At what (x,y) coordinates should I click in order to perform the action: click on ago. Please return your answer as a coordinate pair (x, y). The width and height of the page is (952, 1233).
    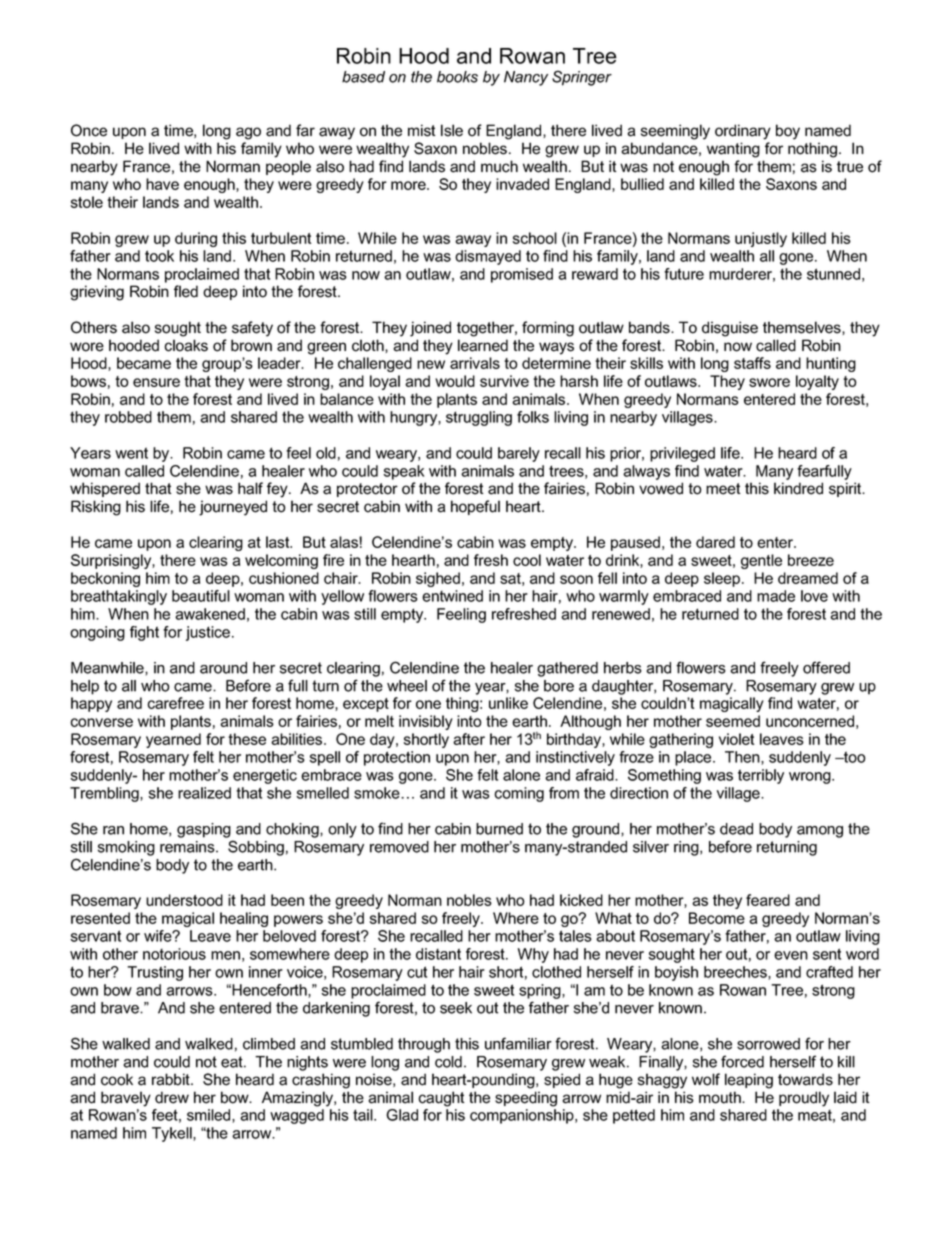
    Looking at the image, I should click on (248, 133).
